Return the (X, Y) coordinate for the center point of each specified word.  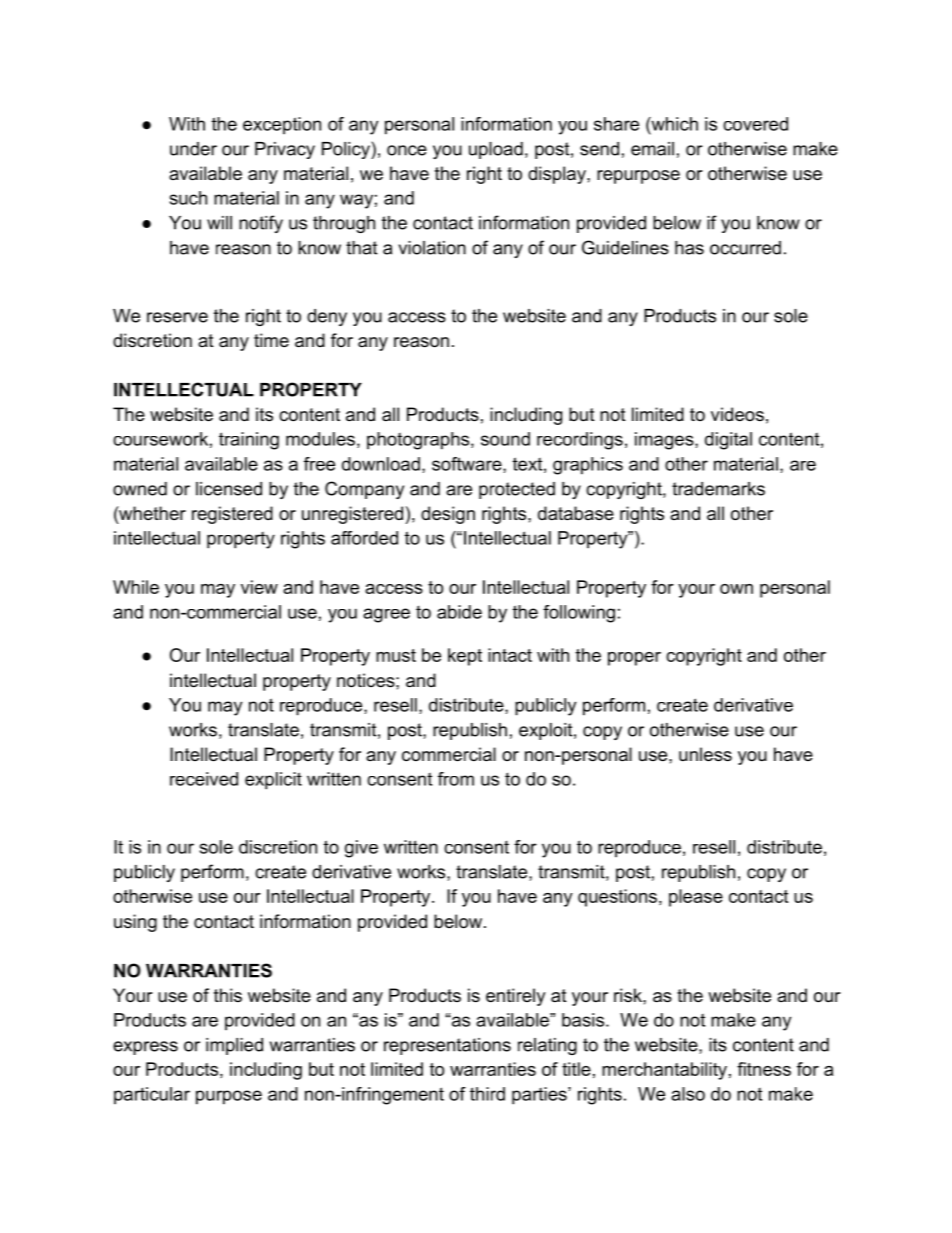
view (259, 587)
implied (234, 1046)
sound (505, 439)
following (579, 614)
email (652, 149)
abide (459, 612)
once (407, 150)
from (456, 779)
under (193, 149)
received (204, 779)
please (696, 898)
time (271, 340)
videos (737, 414)
